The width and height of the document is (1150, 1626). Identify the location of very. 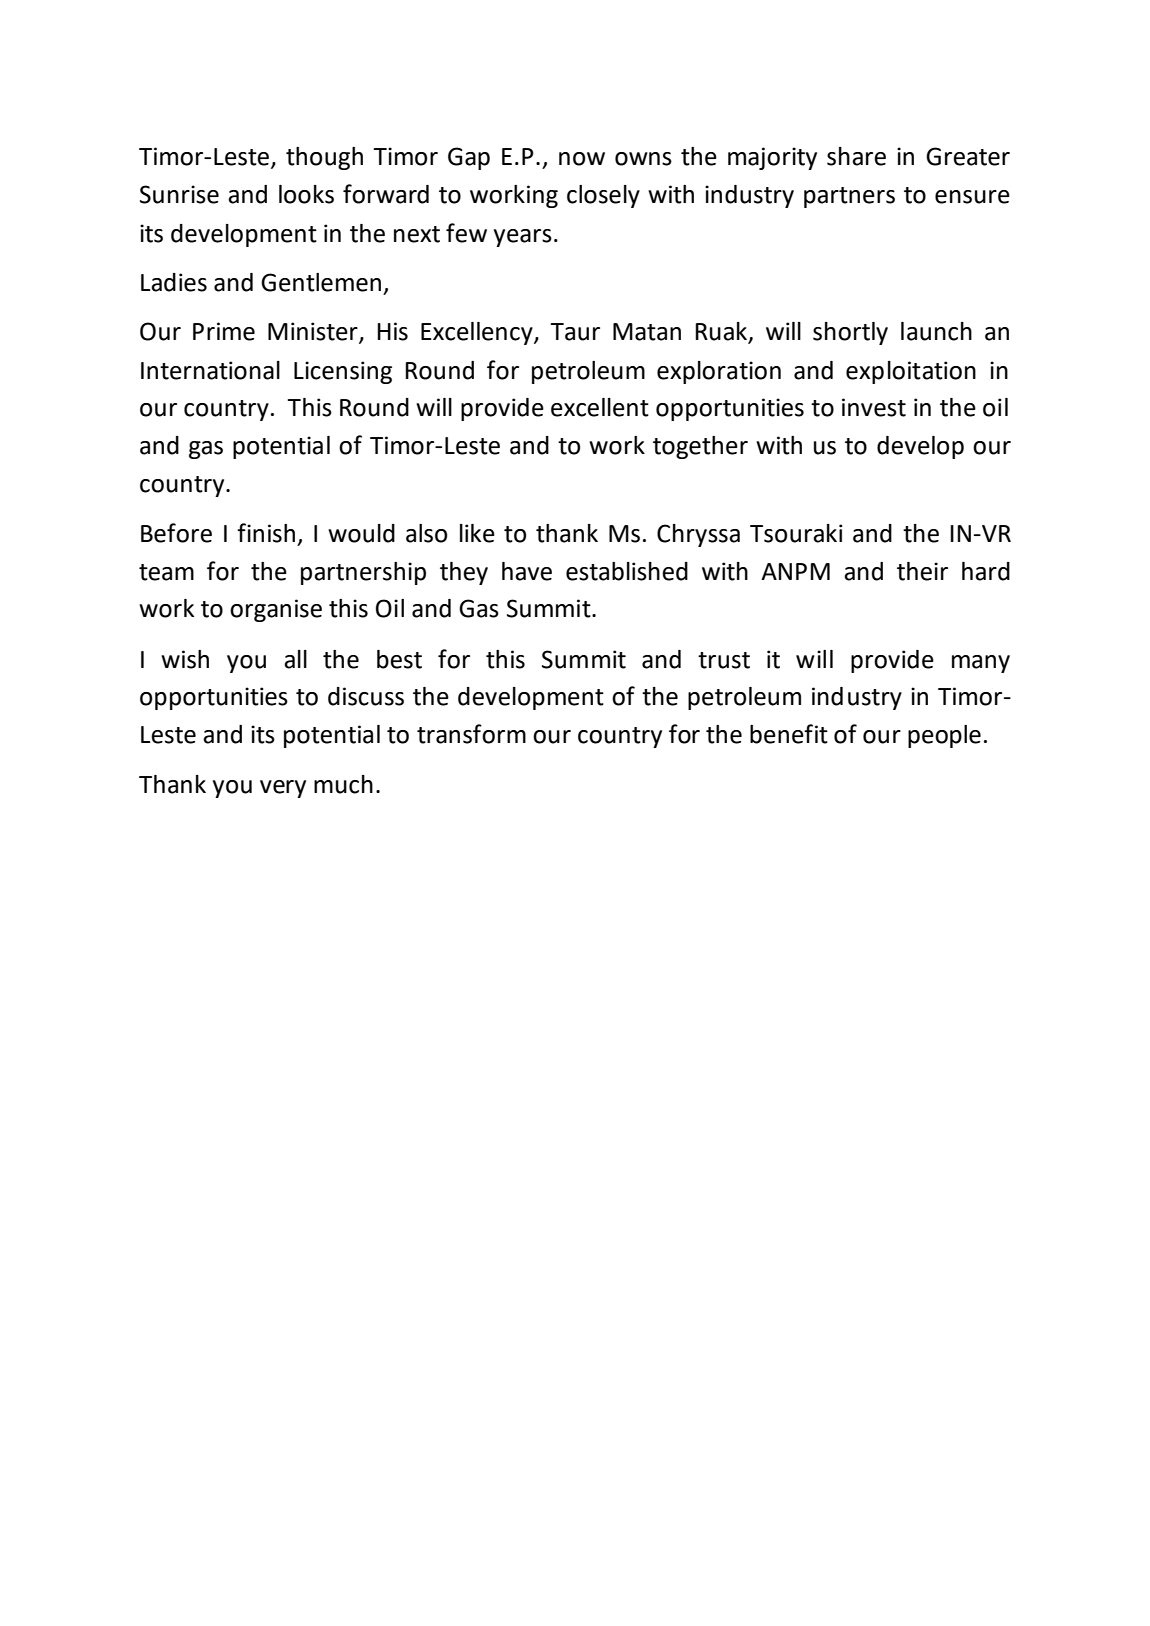
(283, 789).
